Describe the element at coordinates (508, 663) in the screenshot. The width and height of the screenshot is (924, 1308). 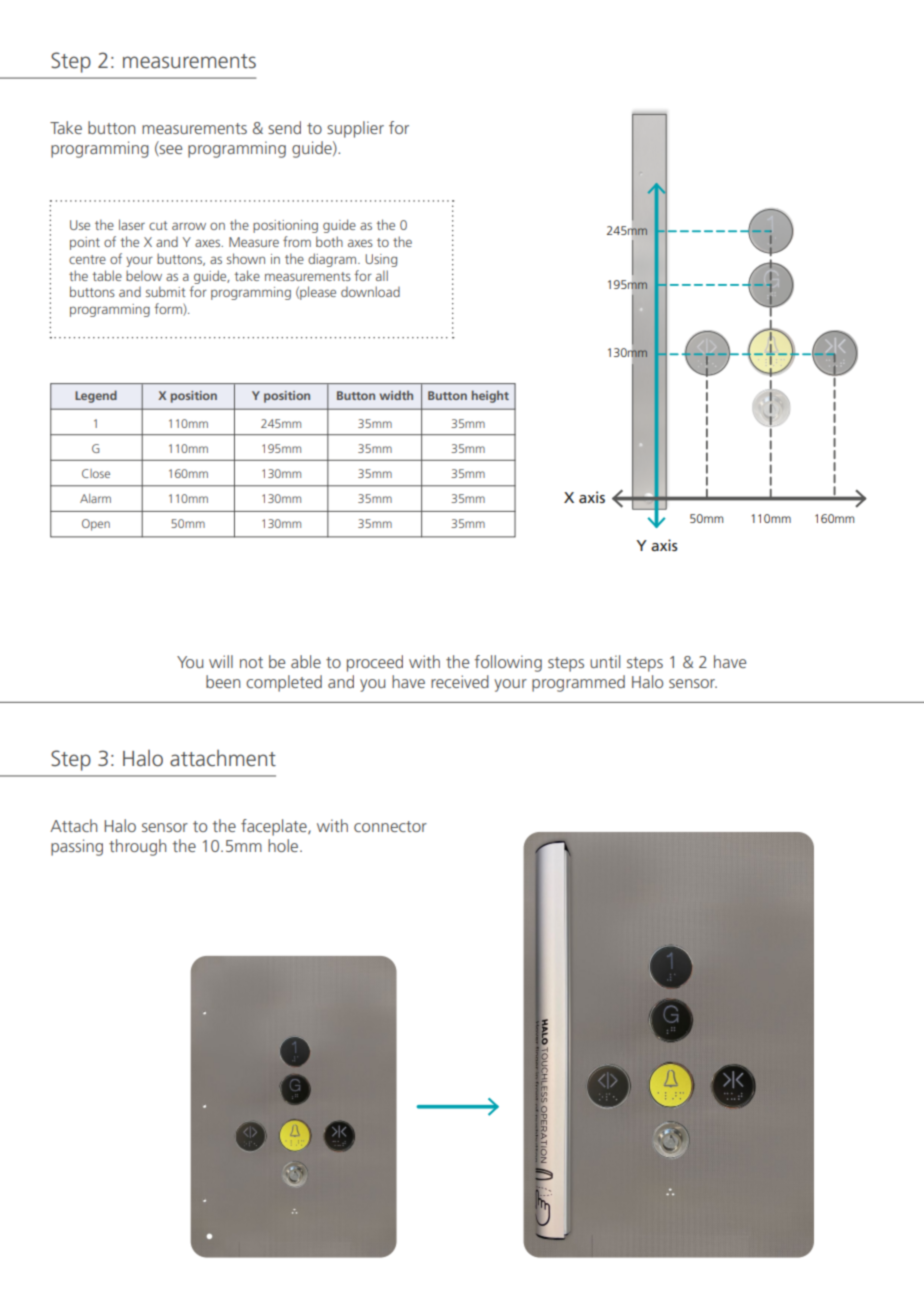
I see `following` at that location.
